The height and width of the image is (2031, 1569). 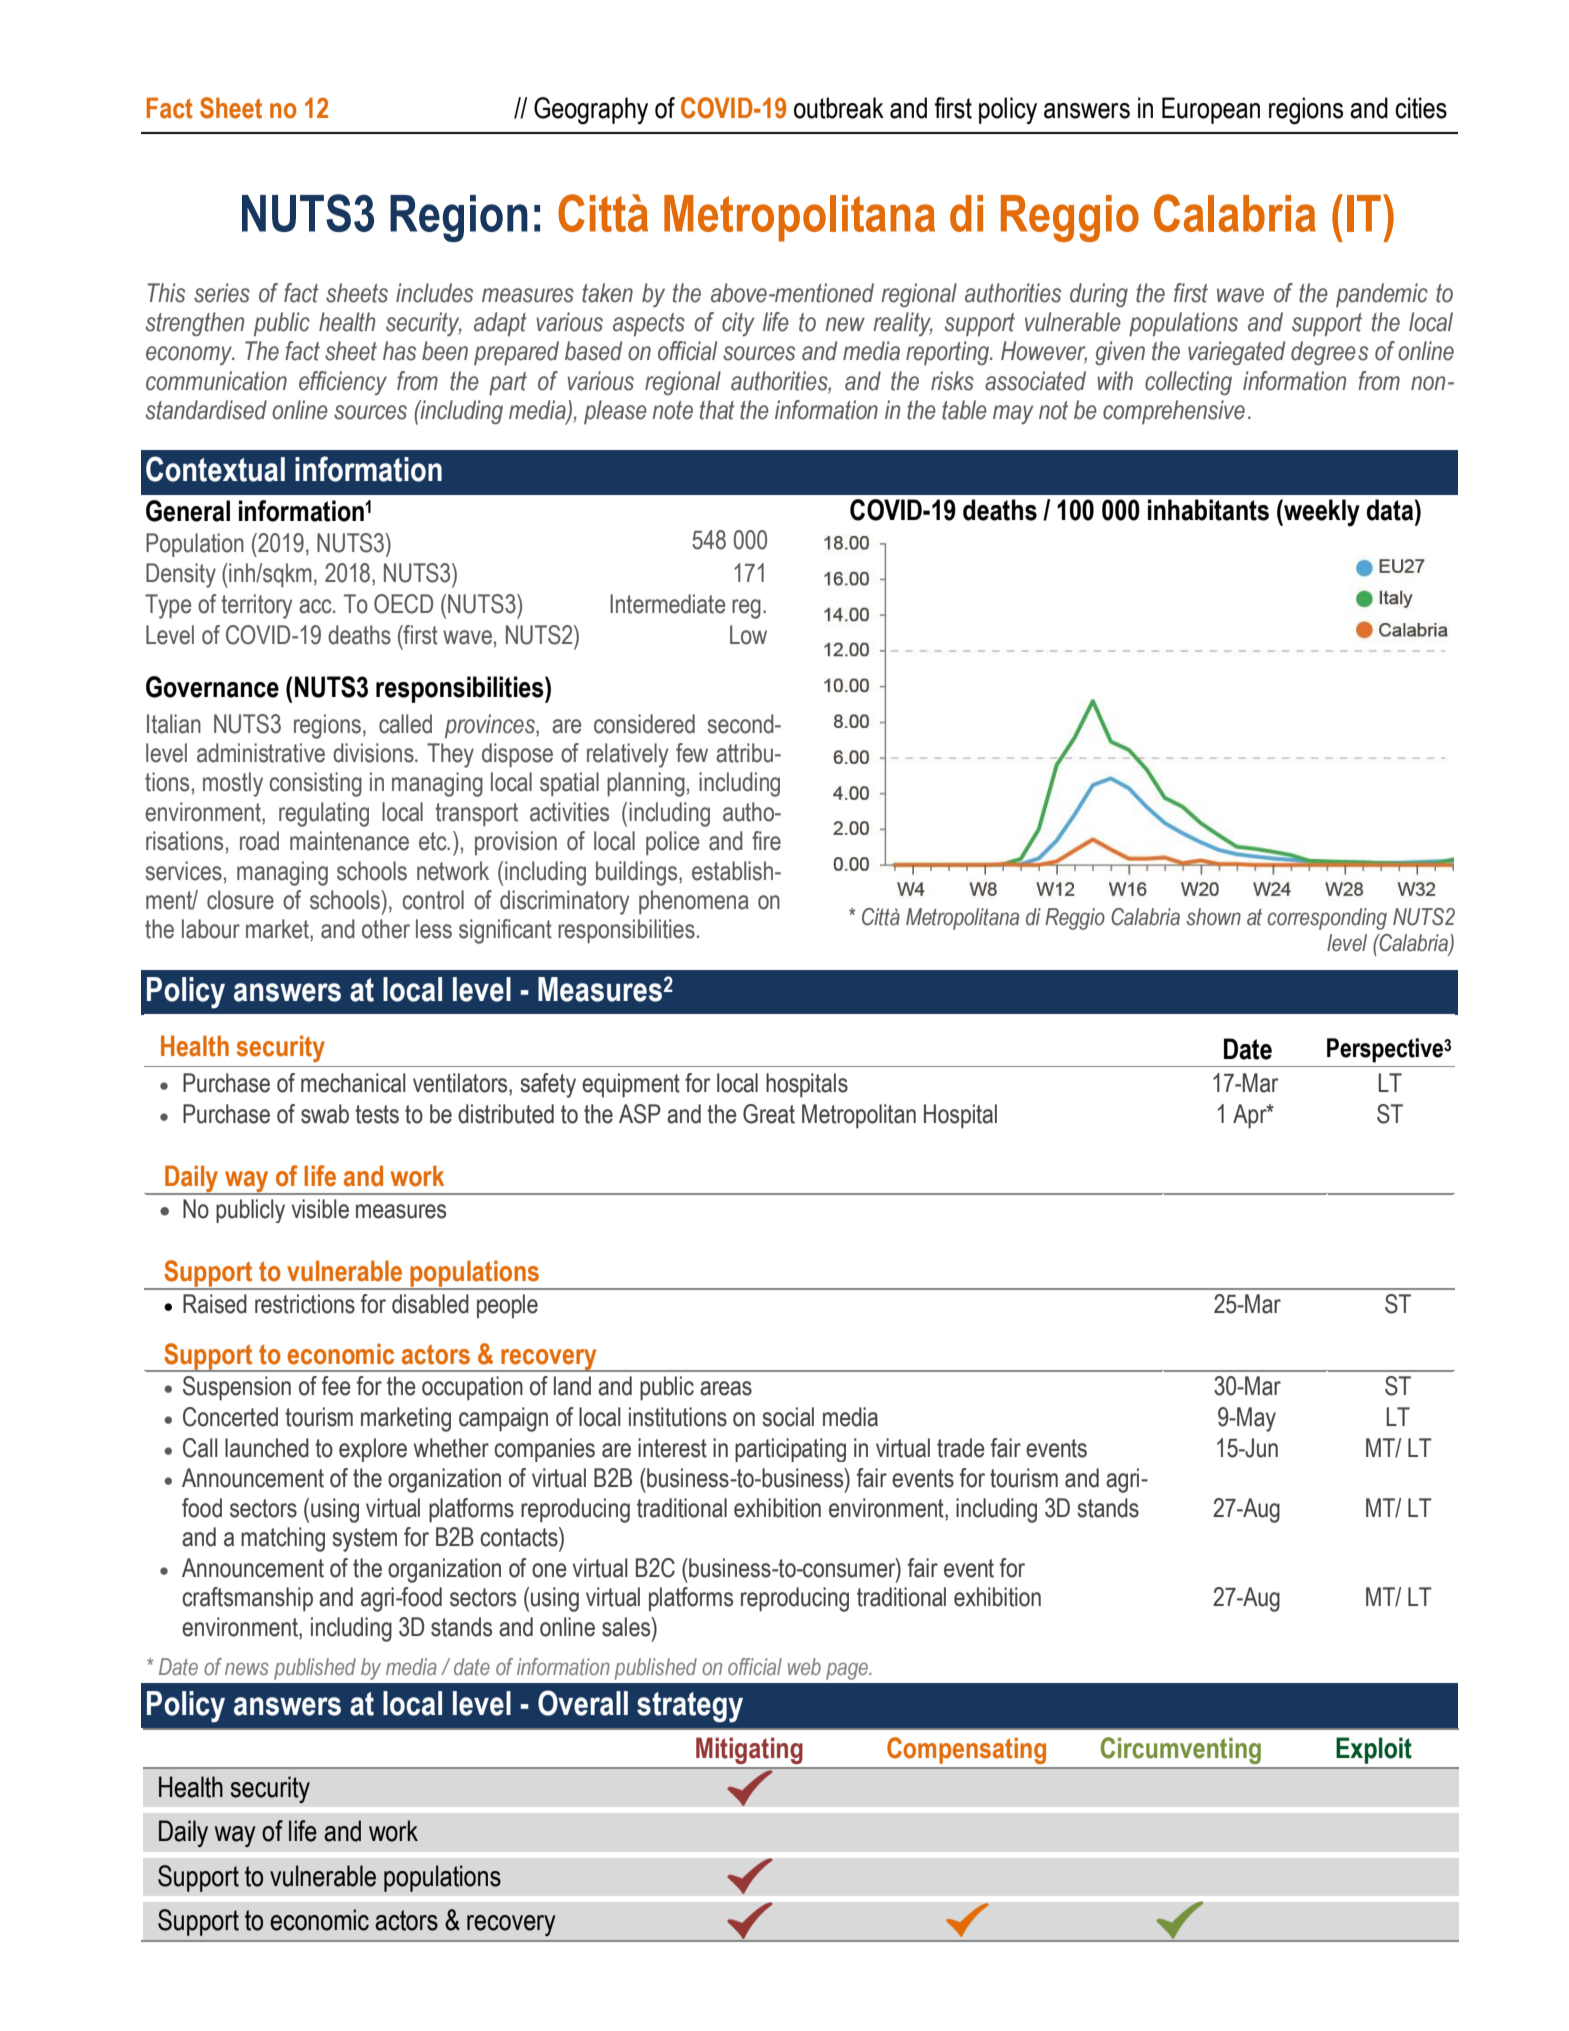 What do you see at coordinates (1327, 919) in the image?
I see `corresponding` at bounding box center [1327, 919].
